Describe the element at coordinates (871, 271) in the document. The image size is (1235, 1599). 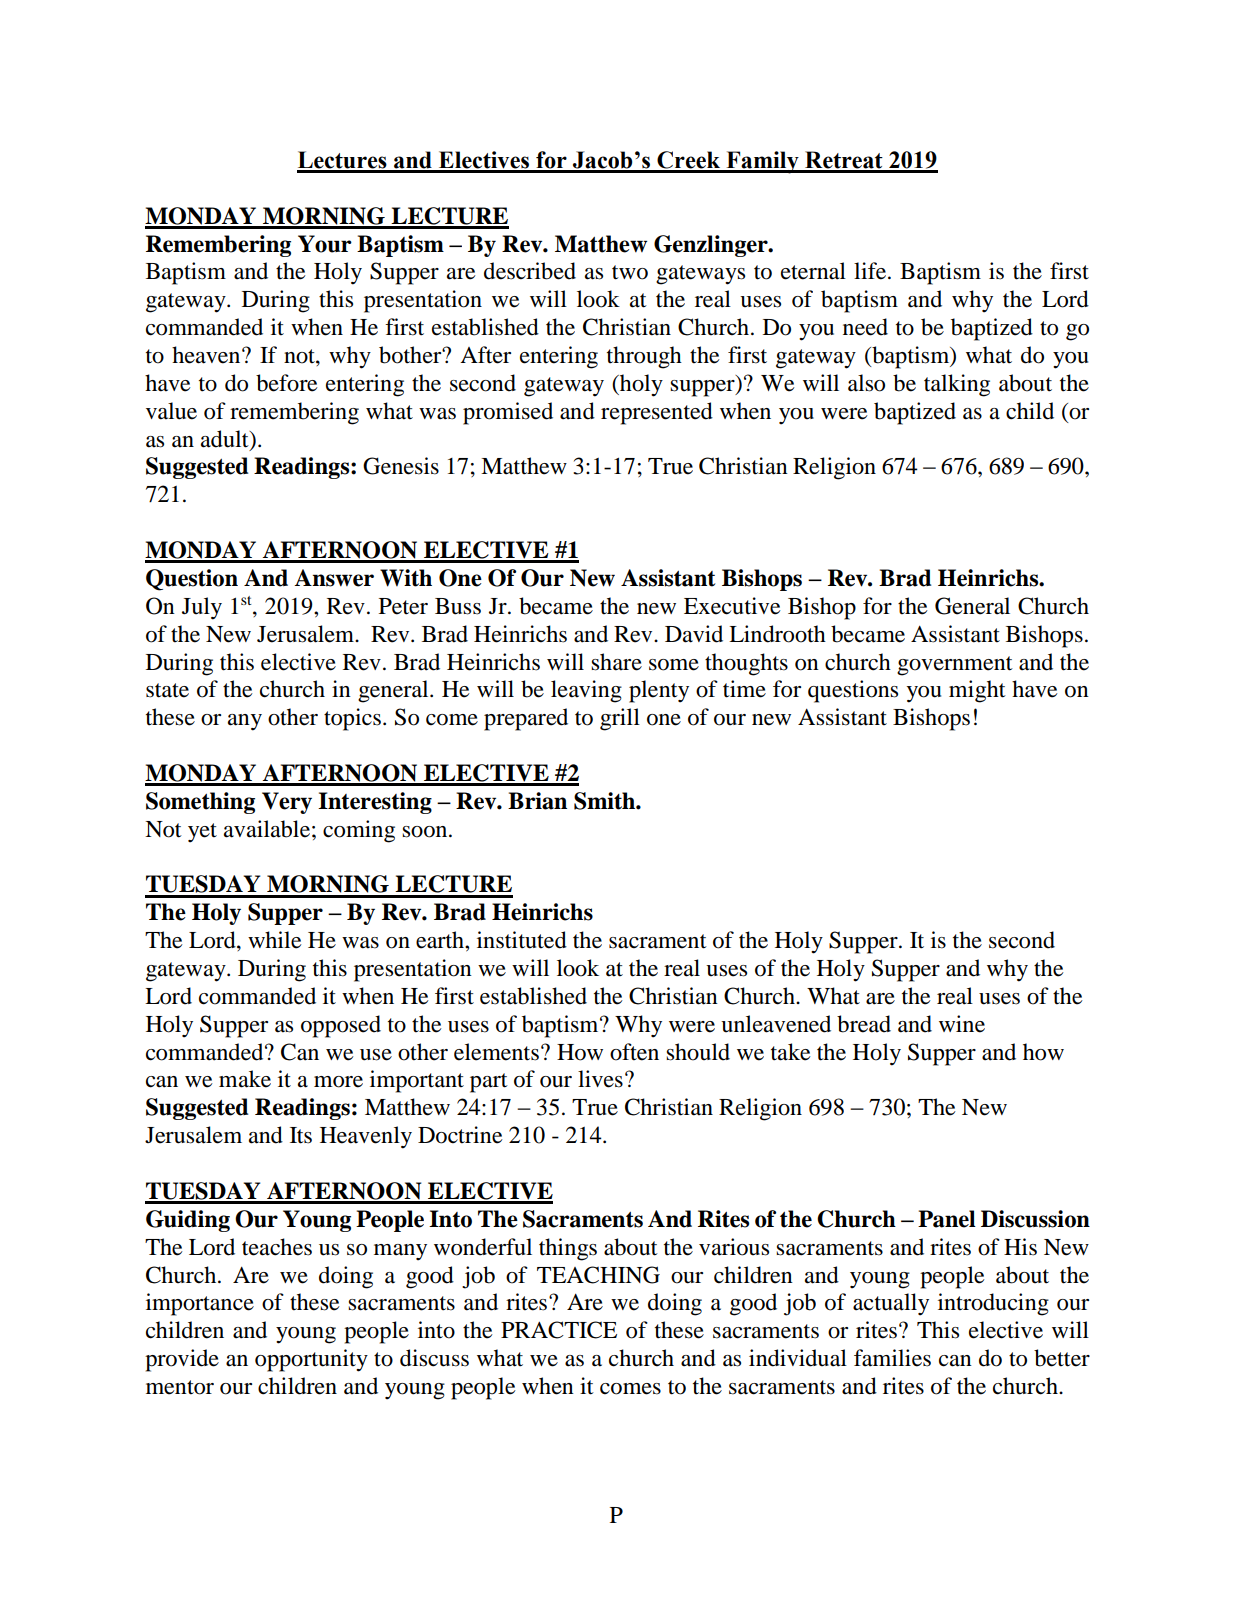
I see `life` at that location.
